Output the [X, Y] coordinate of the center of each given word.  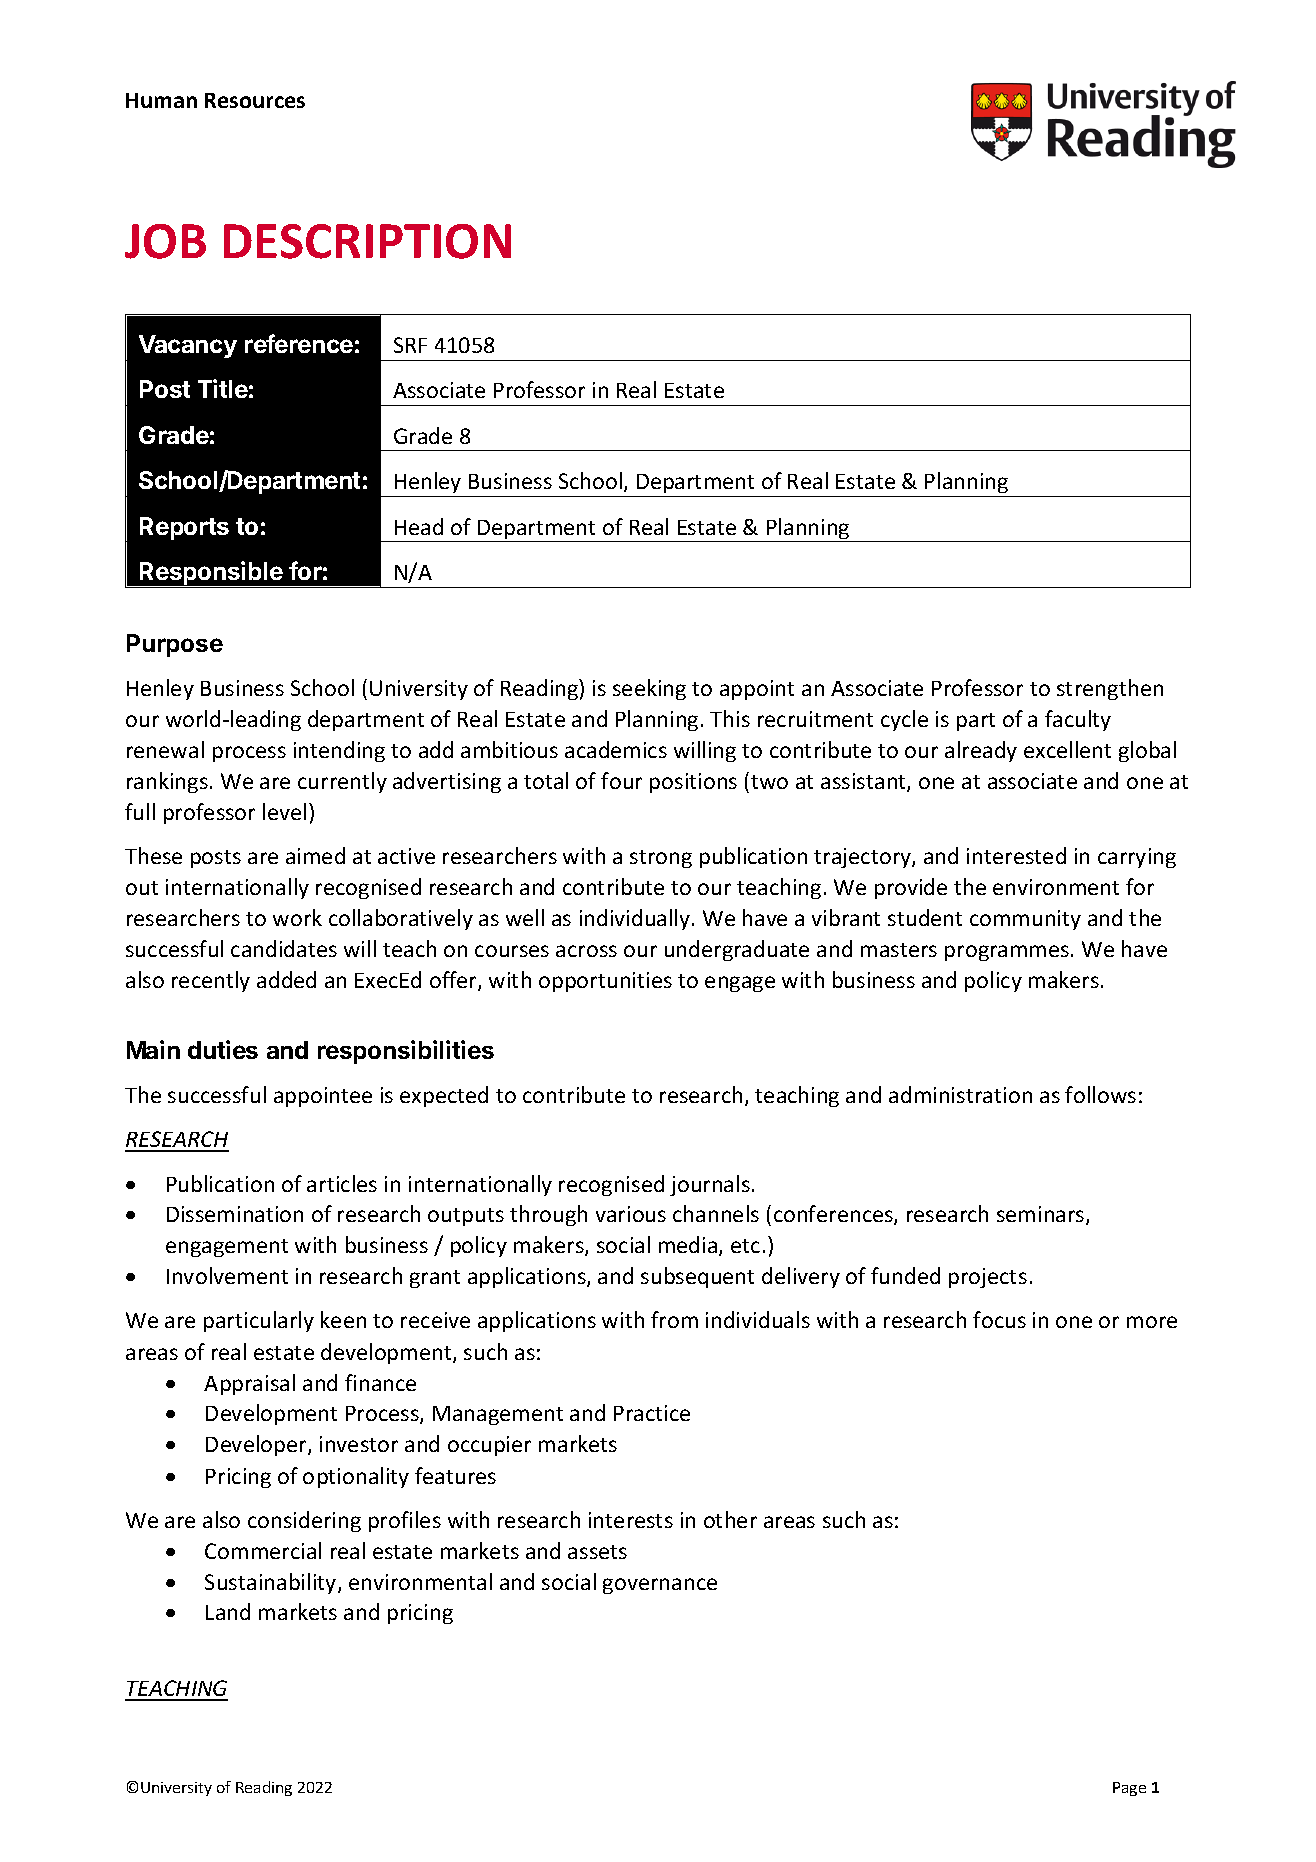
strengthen [1110, 689]
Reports [184, 528]
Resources [255, 100]
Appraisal [249, 1384]
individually [636, 919]
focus [999, 1319]
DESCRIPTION [367, 241]
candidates [284, 948]
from [674, 1319]
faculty [1078, 720]
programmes [1007, 953]
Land [228, 1611]
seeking [649, 689]
